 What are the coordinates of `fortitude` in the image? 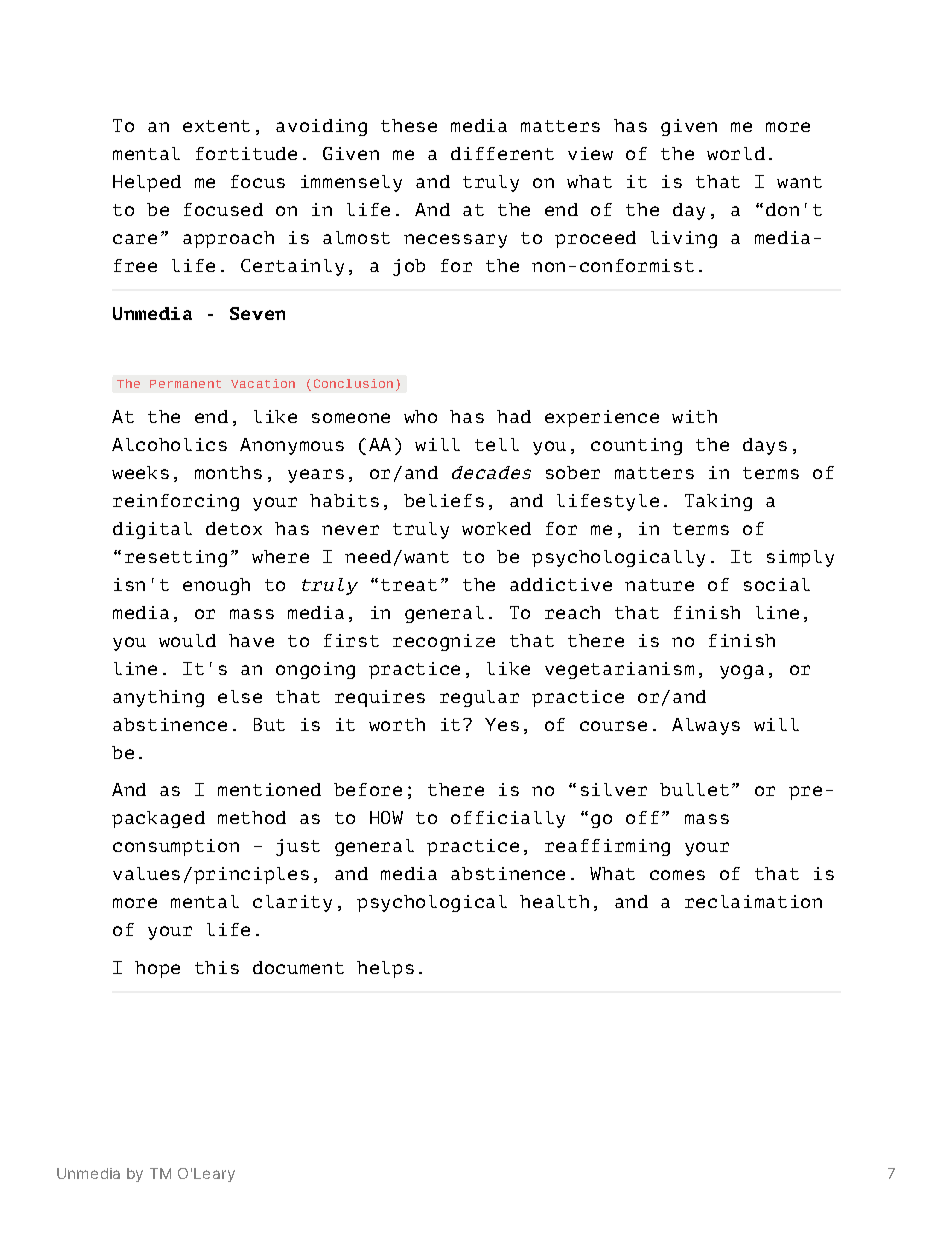 It's located at (246, 153).
